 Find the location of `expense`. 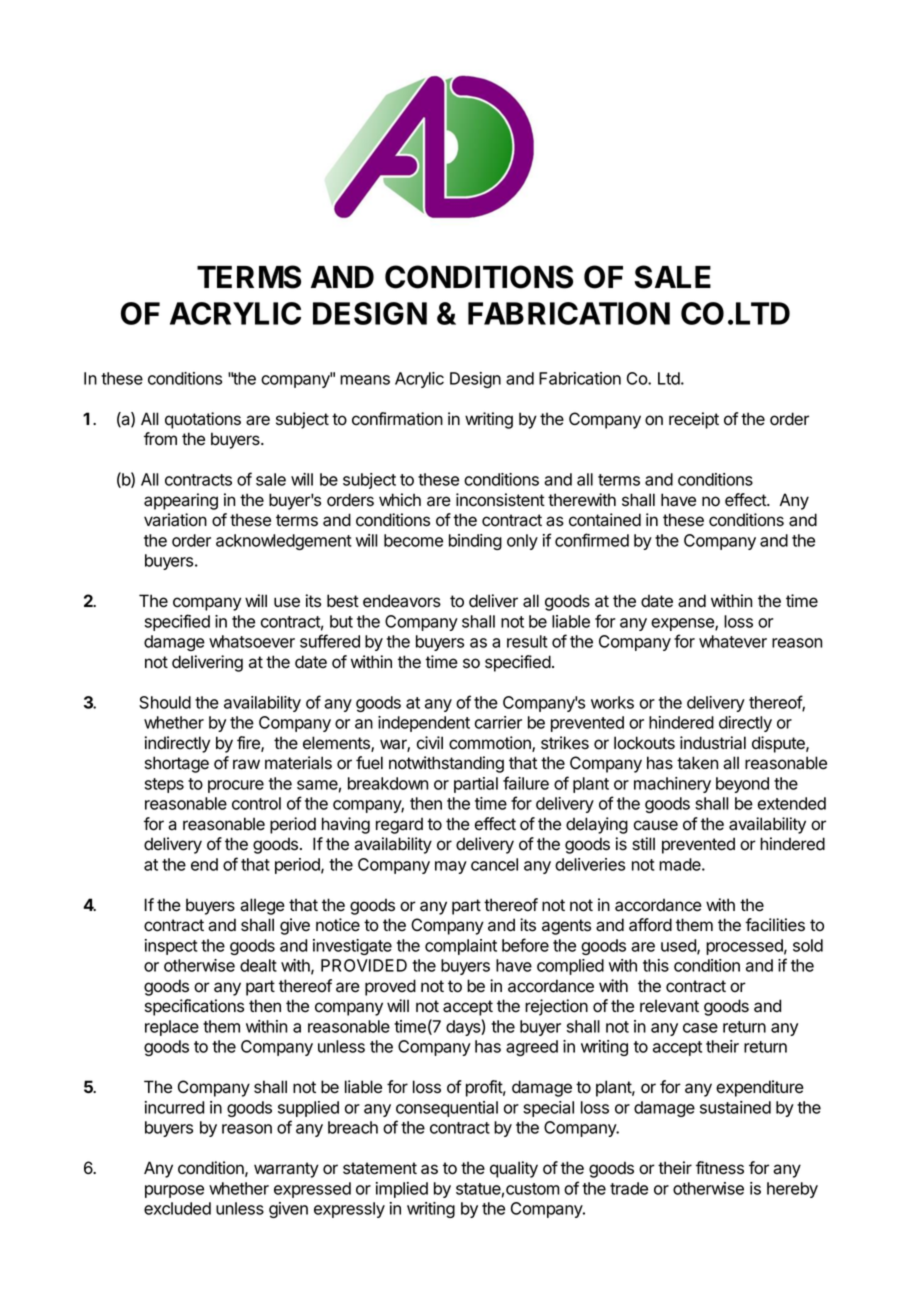

expense is located at coordinates (683, 624).
